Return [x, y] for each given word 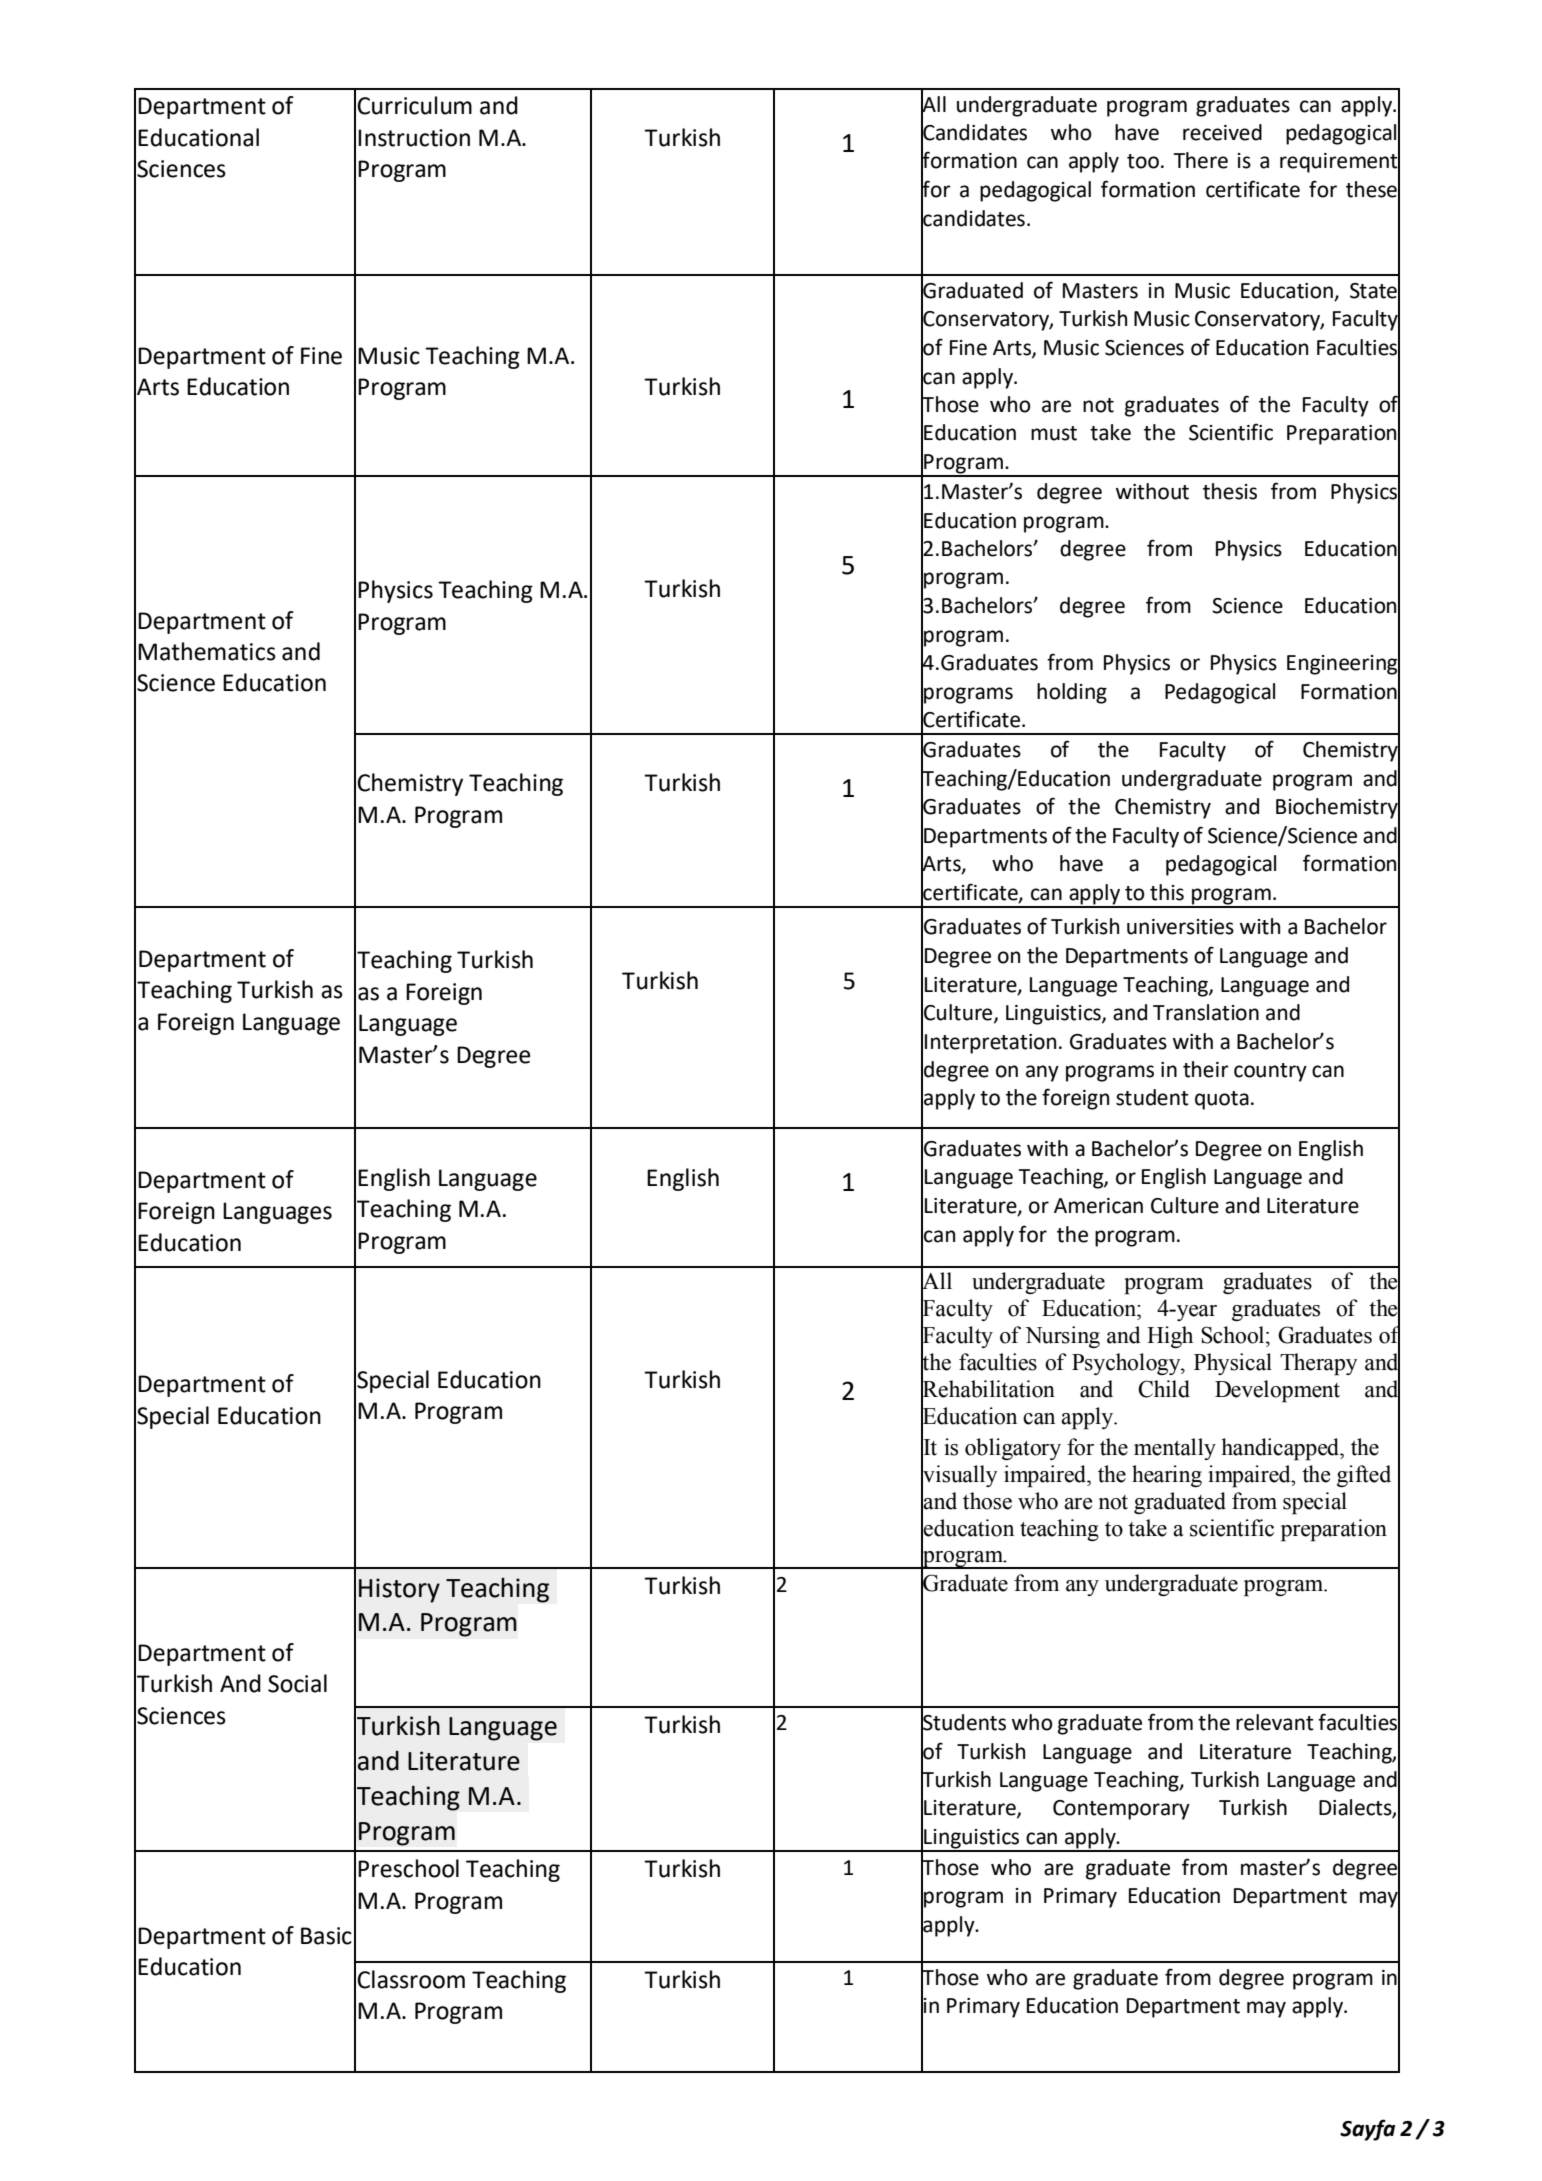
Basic [326, 1936]
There [1201, 160]
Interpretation [990, 1044]
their [1206, 1069]
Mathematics [207, 651]
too [1143, 161]
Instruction [414, 138]
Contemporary [1121, 1810]
